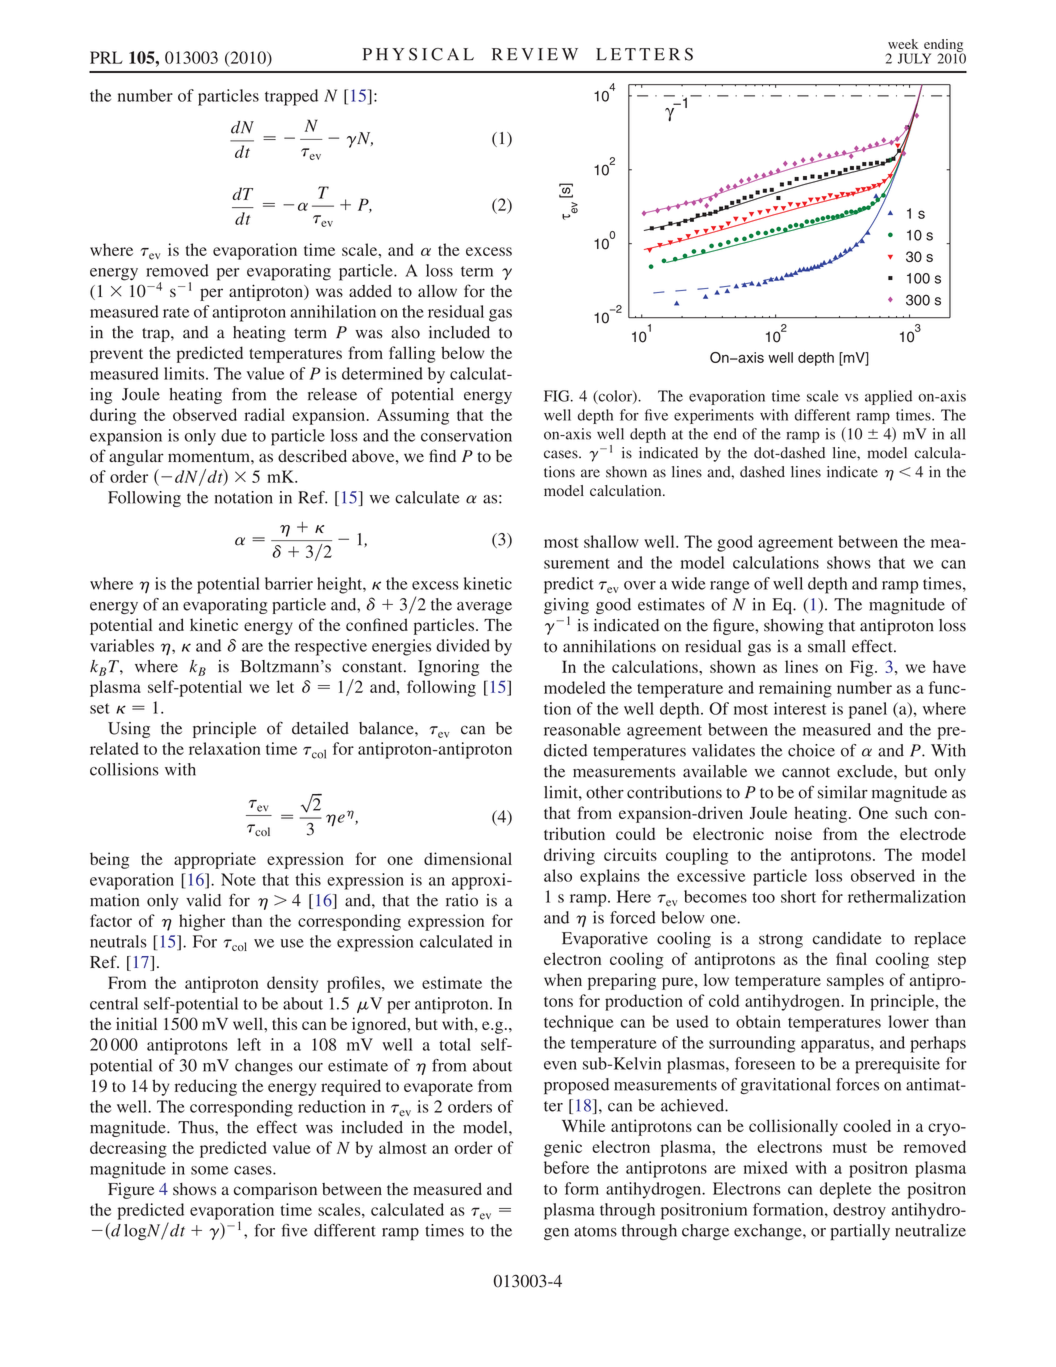  Describe the element at coordinates (209, 1170) in the screenshot. I see `some` at that location.
